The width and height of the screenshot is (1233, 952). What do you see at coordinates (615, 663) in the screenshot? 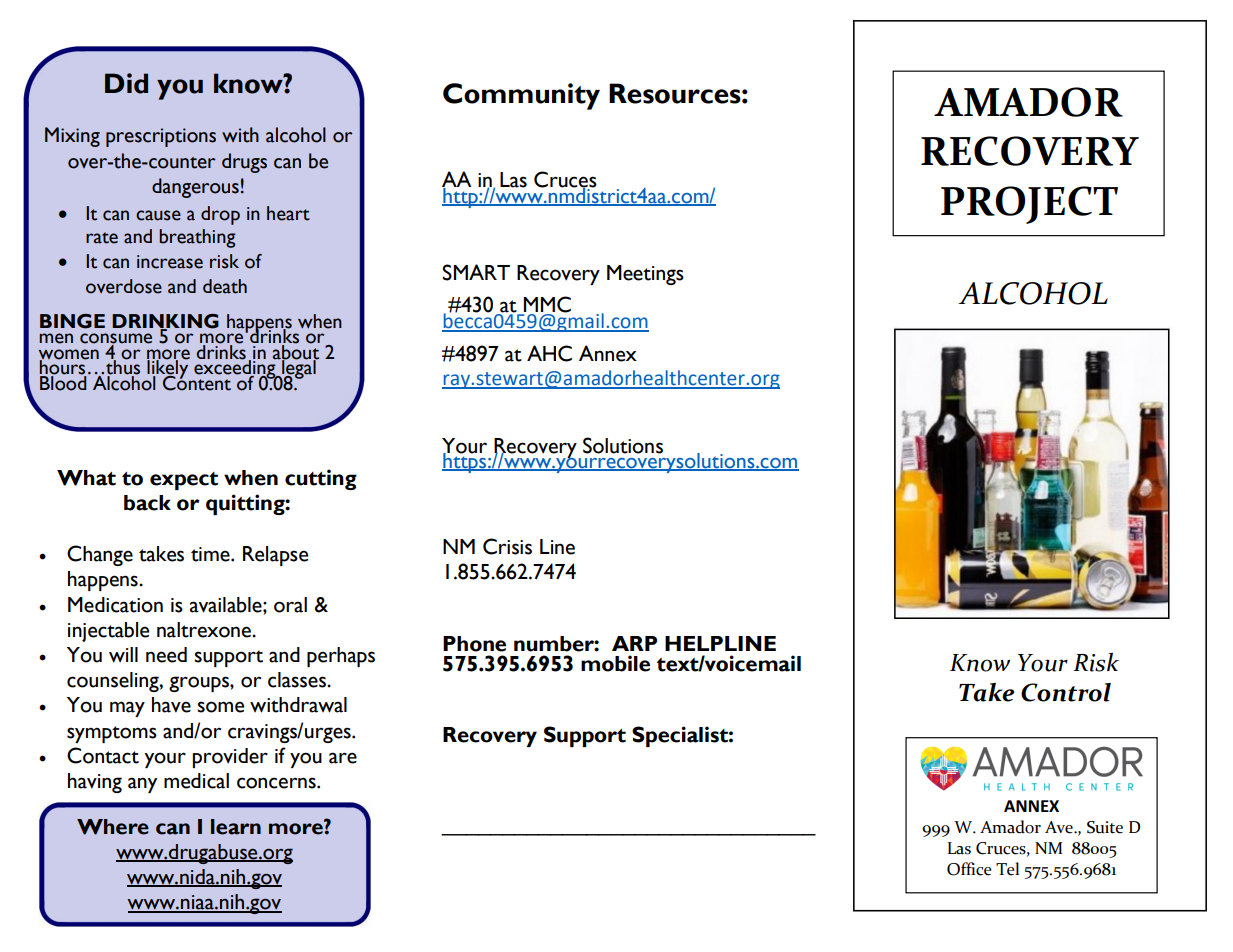
I see `mobile` at bounding box center [615, 663].
